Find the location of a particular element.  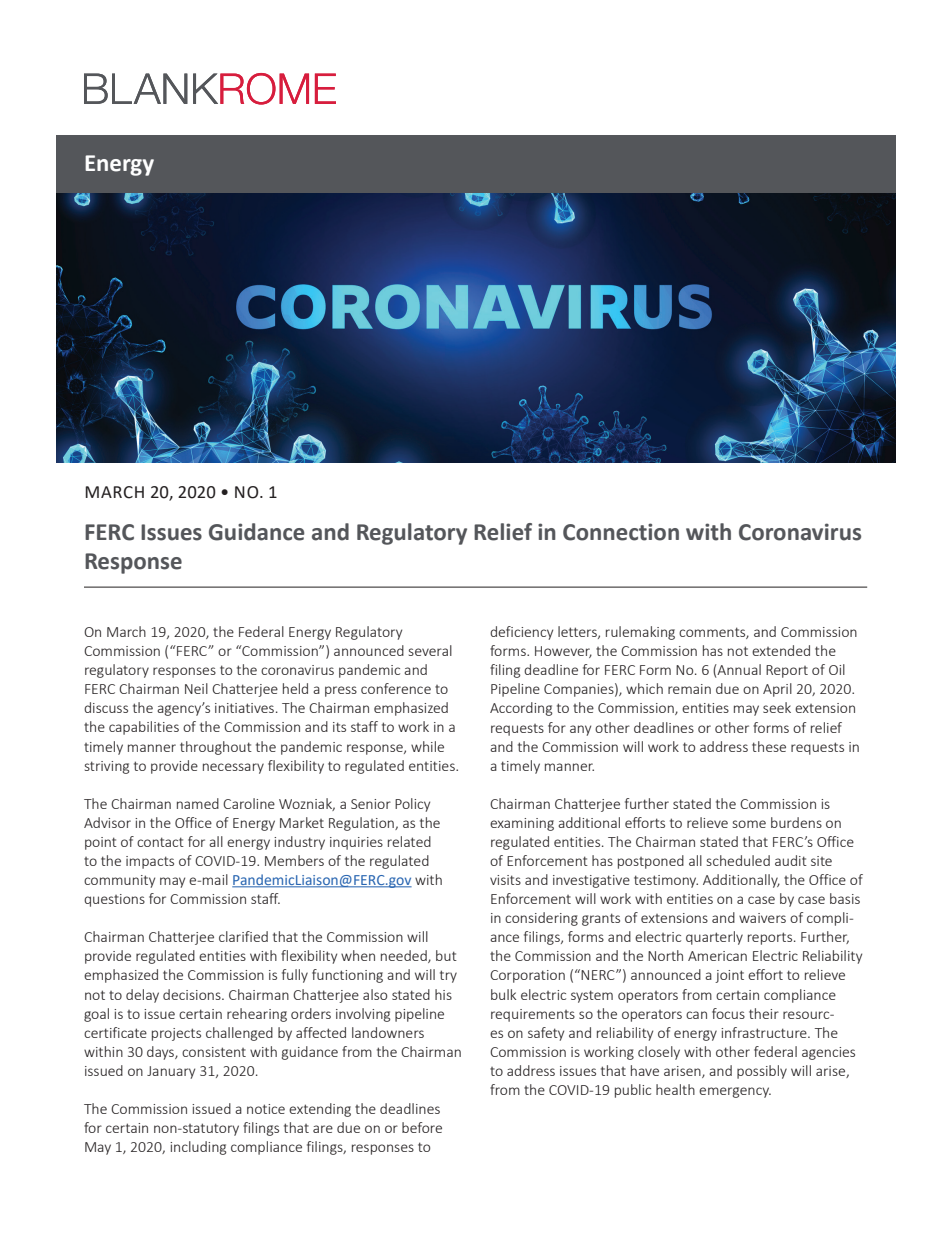

some is located at coordinates (749, 824).
